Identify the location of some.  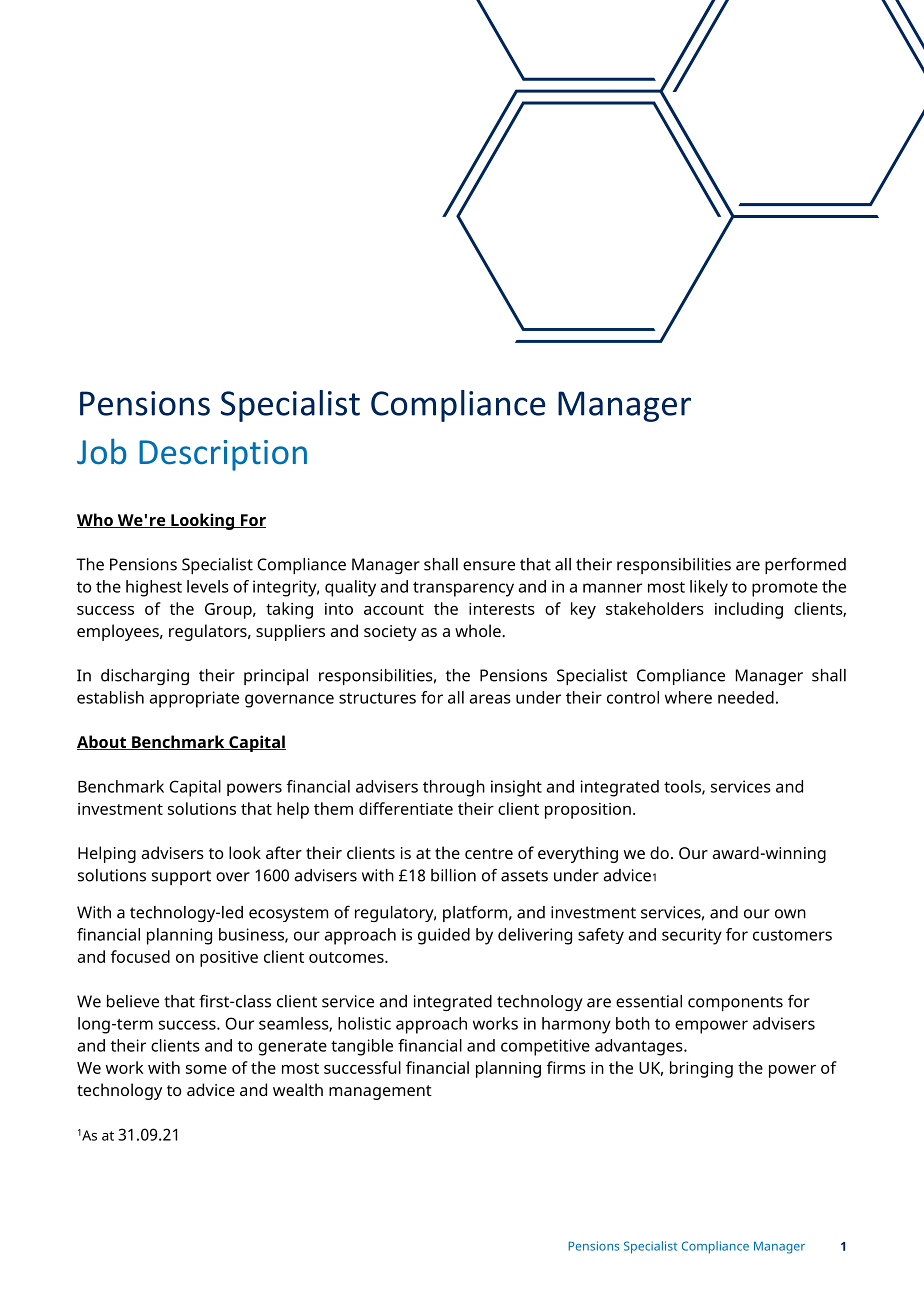
(206, 1069).
